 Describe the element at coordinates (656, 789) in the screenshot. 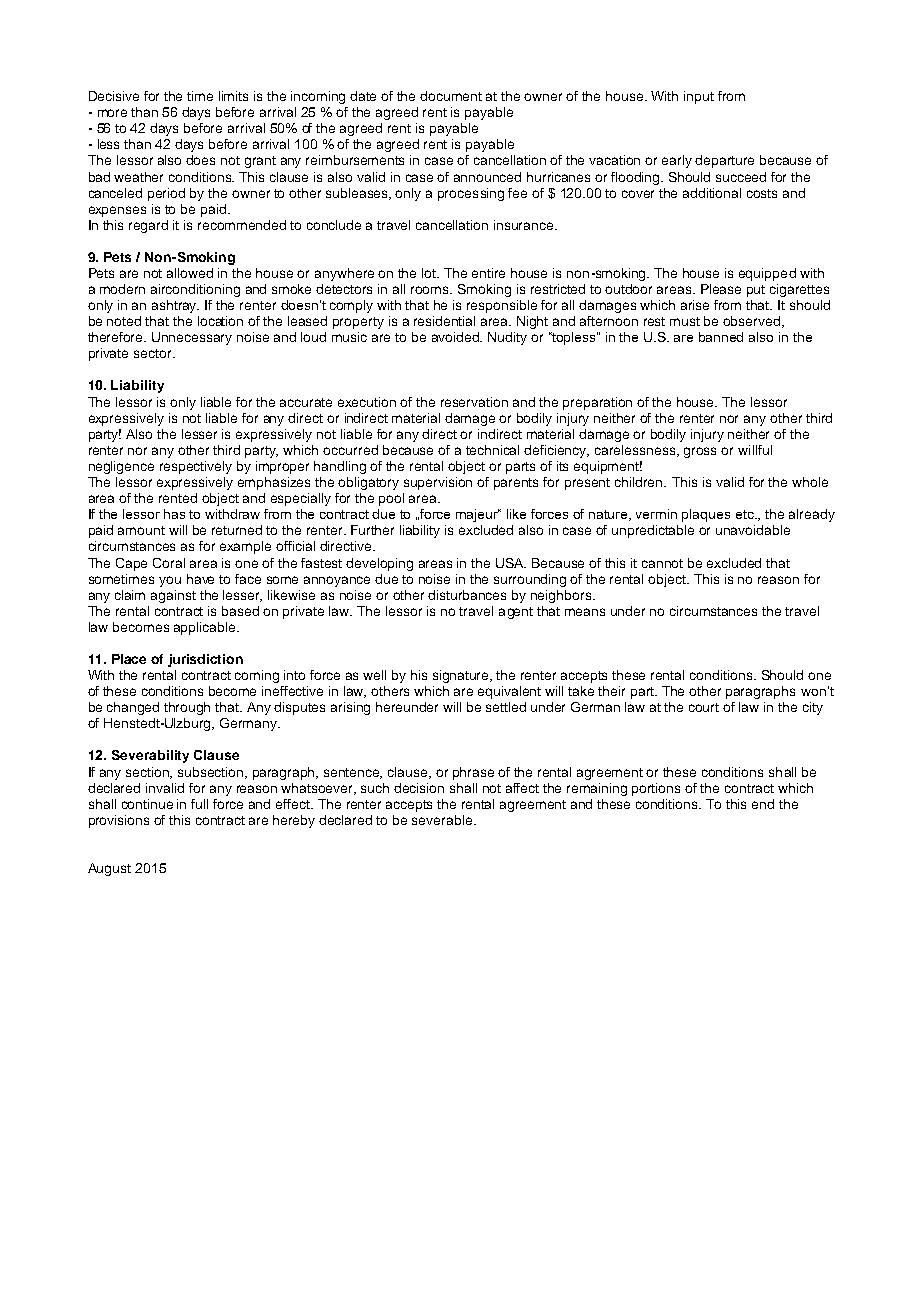

I see `portions` at that location.
